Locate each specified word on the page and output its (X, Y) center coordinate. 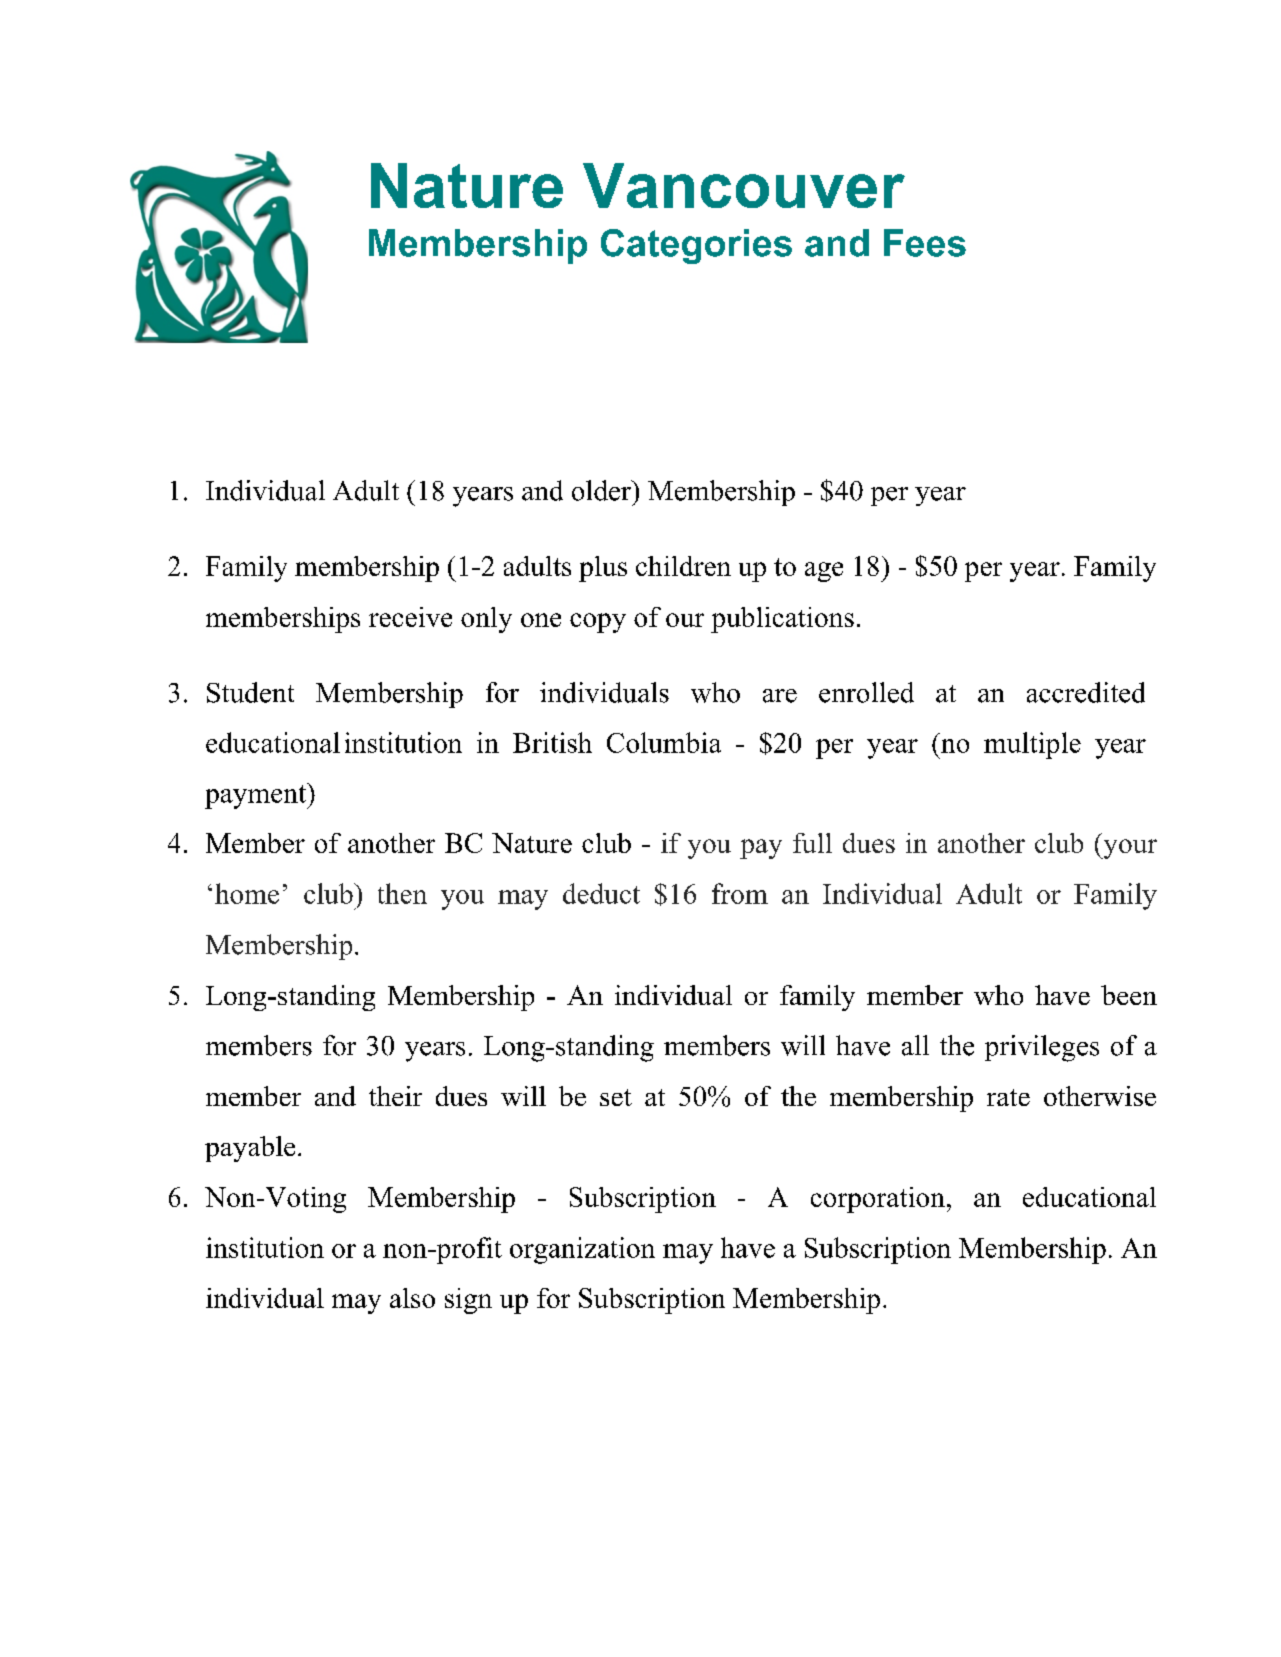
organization (582, 1250)
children (683, 566)
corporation (878, 1200)
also (412, 1298)
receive (410, 617)
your (1129, 849)
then (402, 893)
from (740, 893)
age (824, 572)
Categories (696, 246)
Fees (925, 243)
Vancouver (744, 185)
